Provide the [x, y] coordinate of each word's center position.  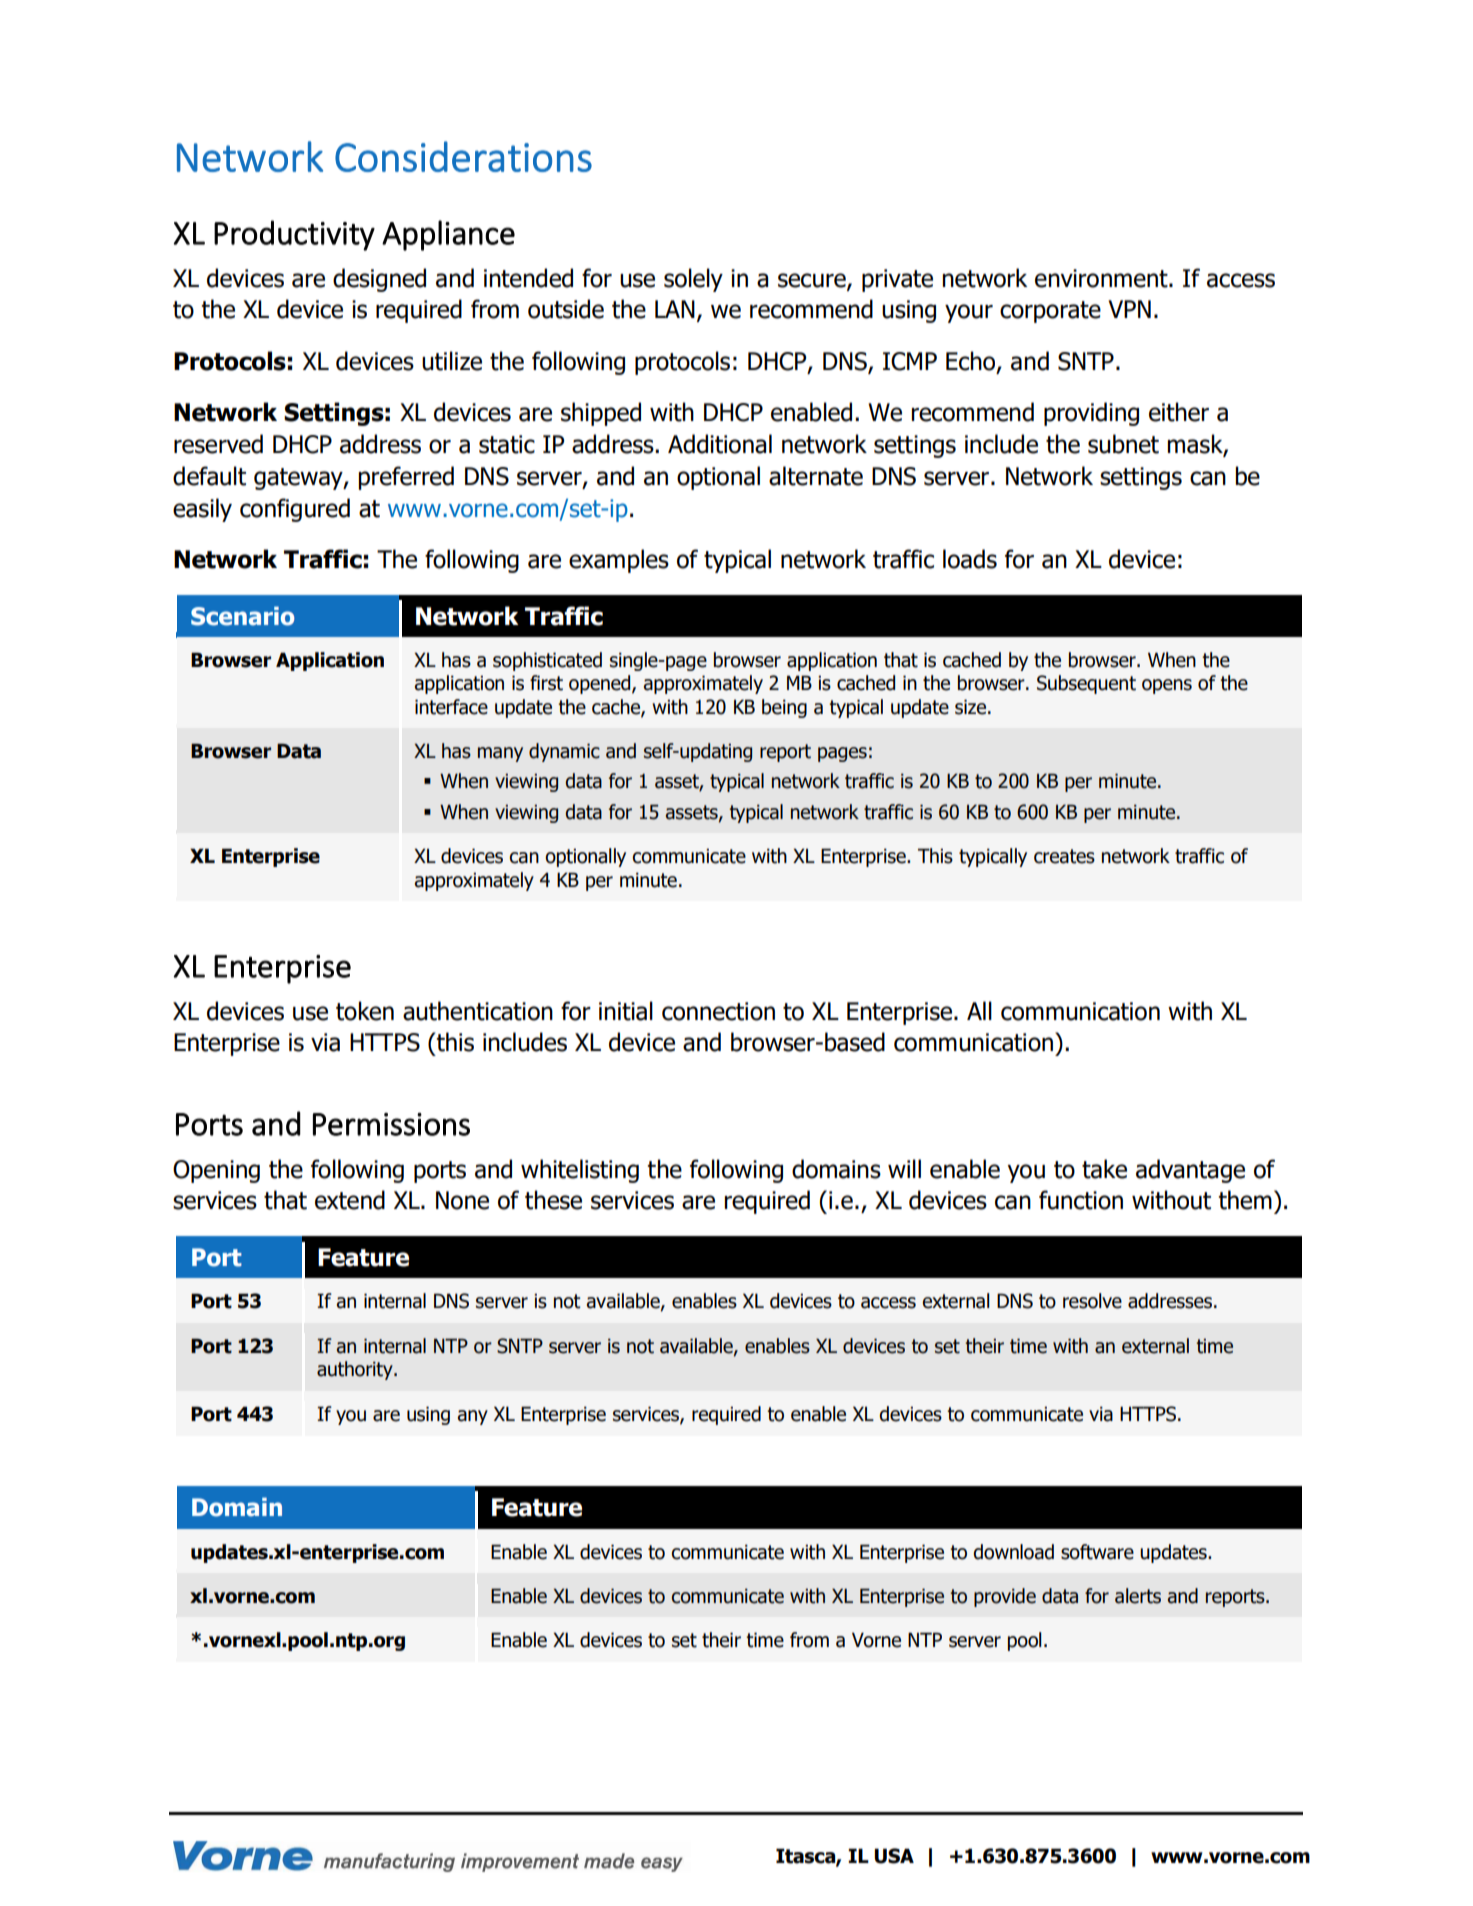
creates [1064, 856]
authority [356, 1370]
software [1097, 1552]
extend [350, 1200]
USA [894, 1856]
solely [693, 280]
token [365, 1011]
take [1104, 1169]
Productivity [294, 235]
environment [1102, 278]
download [1013, 1552]
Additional [720, 444]
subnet [1123, 444]
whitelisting [580, 1171]
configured [295, 510]
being [784, 708]
